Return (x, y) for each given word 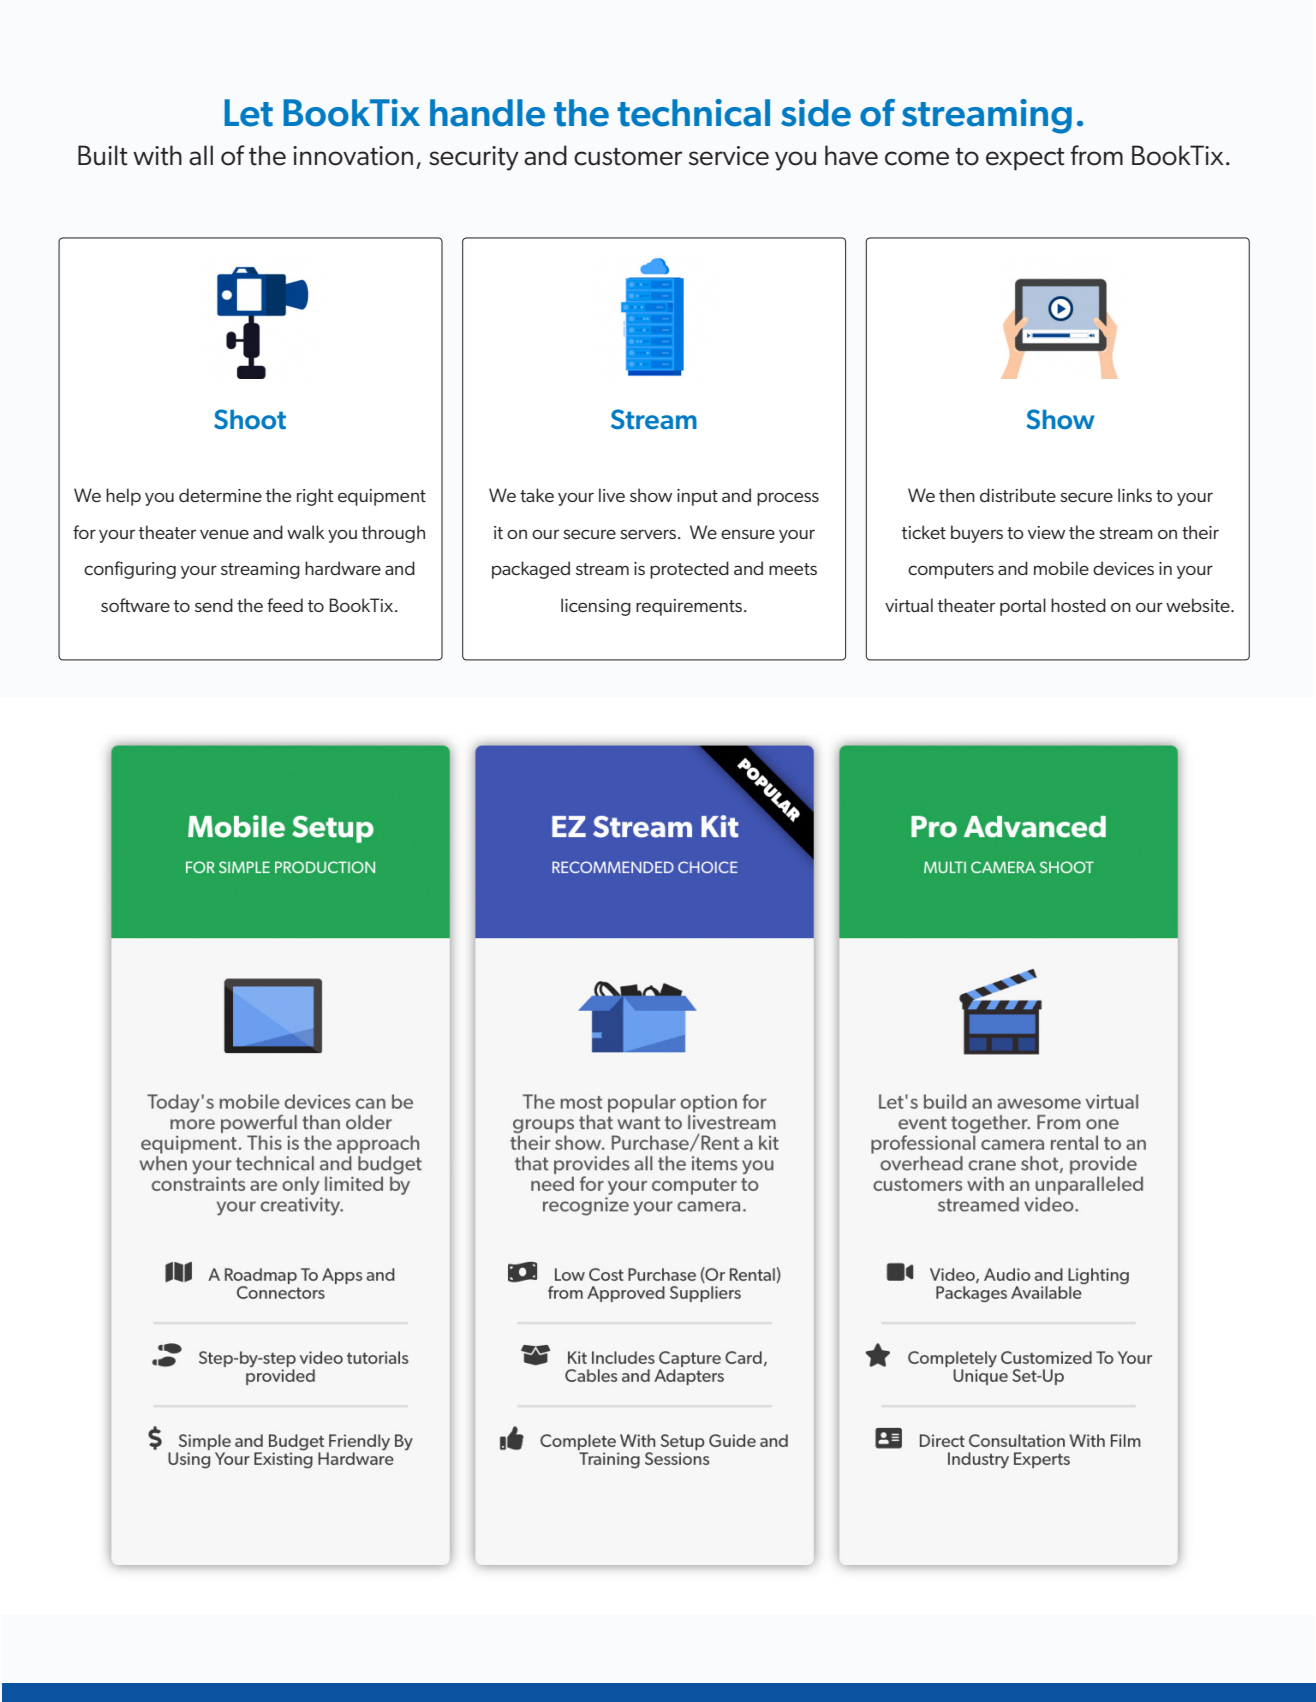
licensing (596, 607)
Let (248, 113)
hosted (1078, 605)
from (1096, 155)
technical (693, 113)
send (214, 605)
